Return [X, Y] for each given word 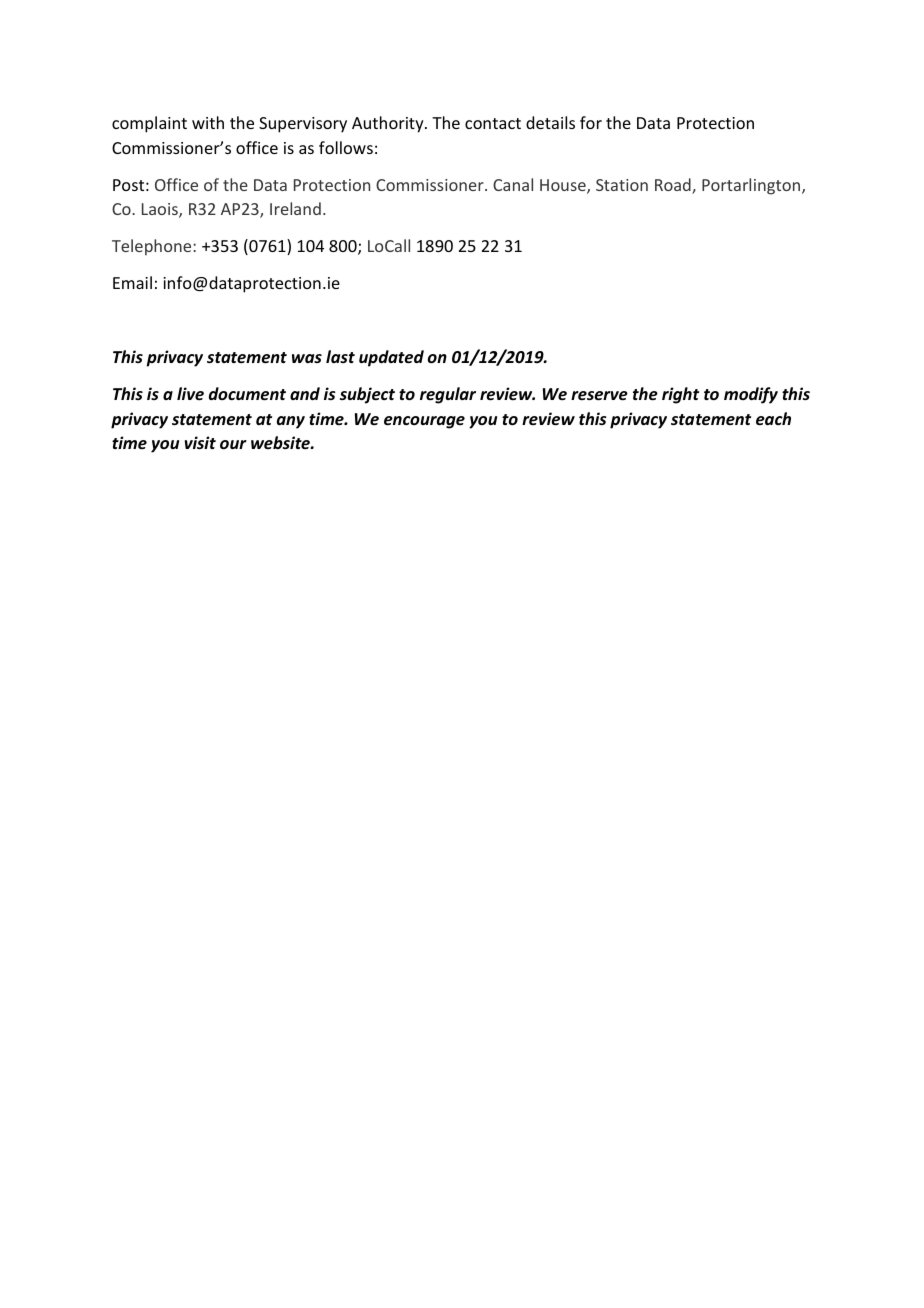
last [340, 356]
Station [622, 185]
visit [200, 443]
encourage [424, 422]
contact [493, 123]
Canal [513, 184]
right [680, 395]
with [208, 122]
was [307, 358]
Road [674, 186]
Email [132, 282]
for [591, 122]
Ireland [295, 208]
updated [391, 358]
